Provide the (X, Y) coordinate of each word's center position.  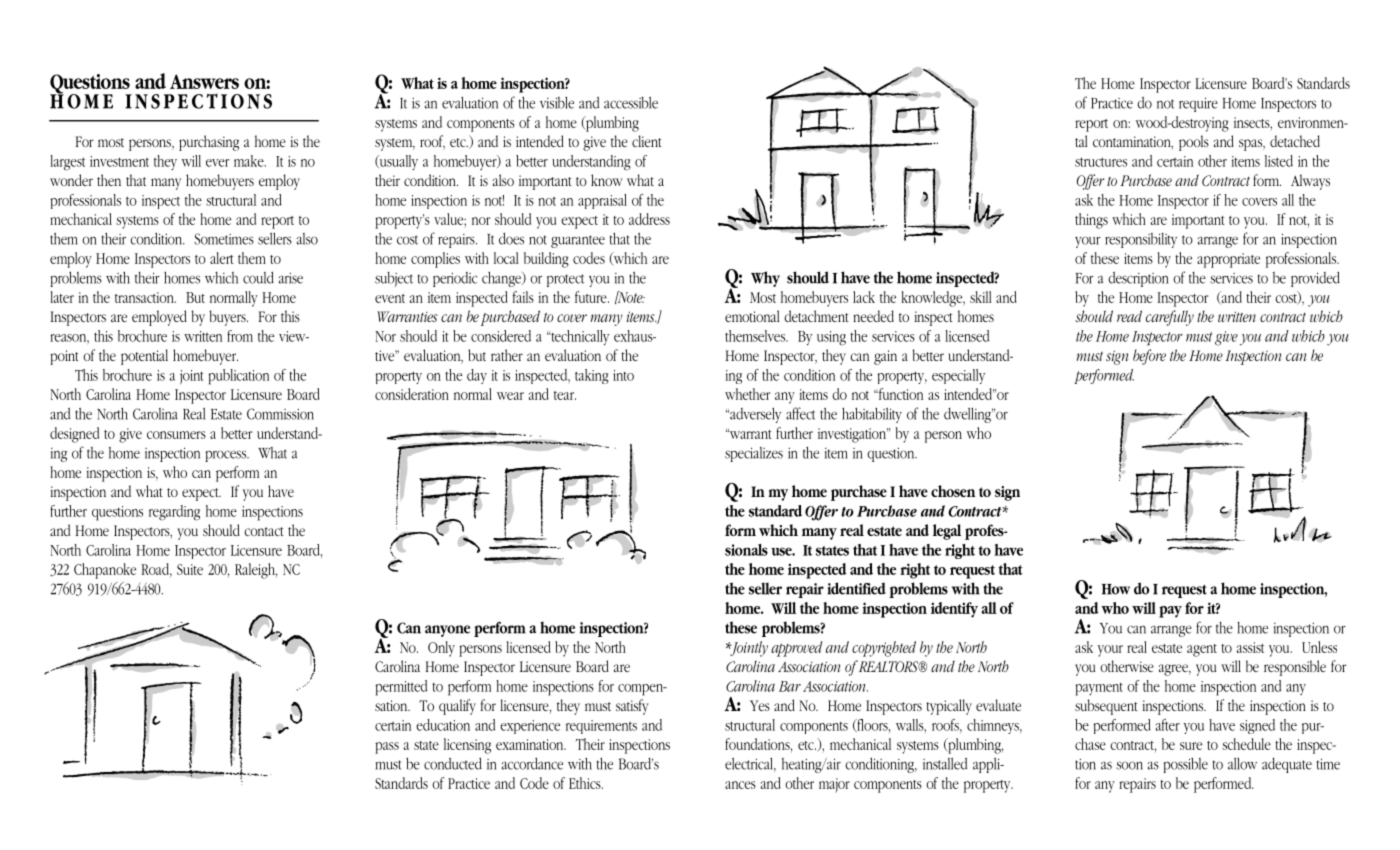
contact (264, 531)
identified (856, 588)
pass (387, 748)
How (1116, 589)
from (240, 336)
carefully (1170, 318)
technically (579, 338)
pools (1194, 143)
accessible (631, 103)
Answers (204, 81)
